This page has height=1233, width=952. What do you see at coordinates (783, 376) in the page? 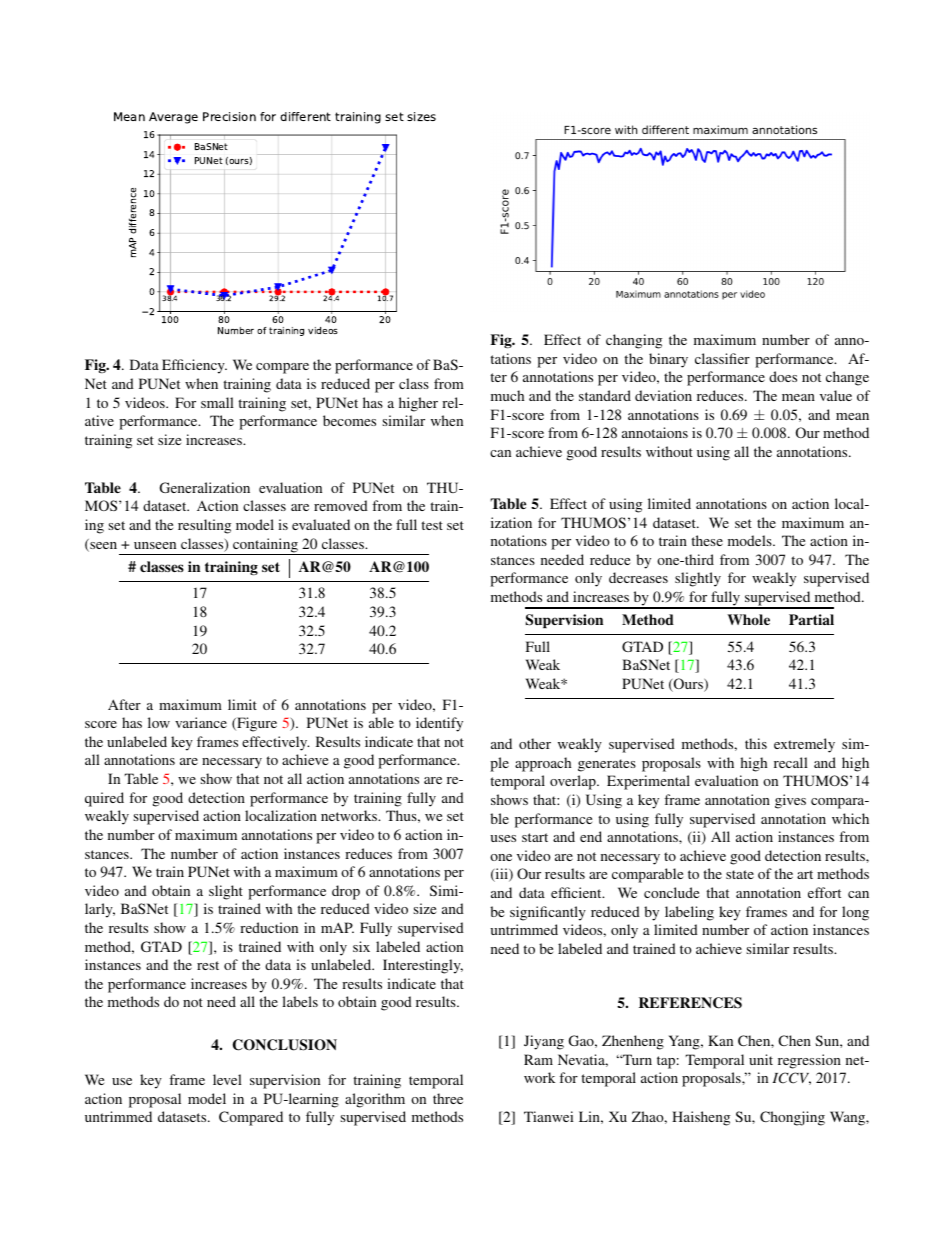
I see `does` at bounding box center [783, 376].
